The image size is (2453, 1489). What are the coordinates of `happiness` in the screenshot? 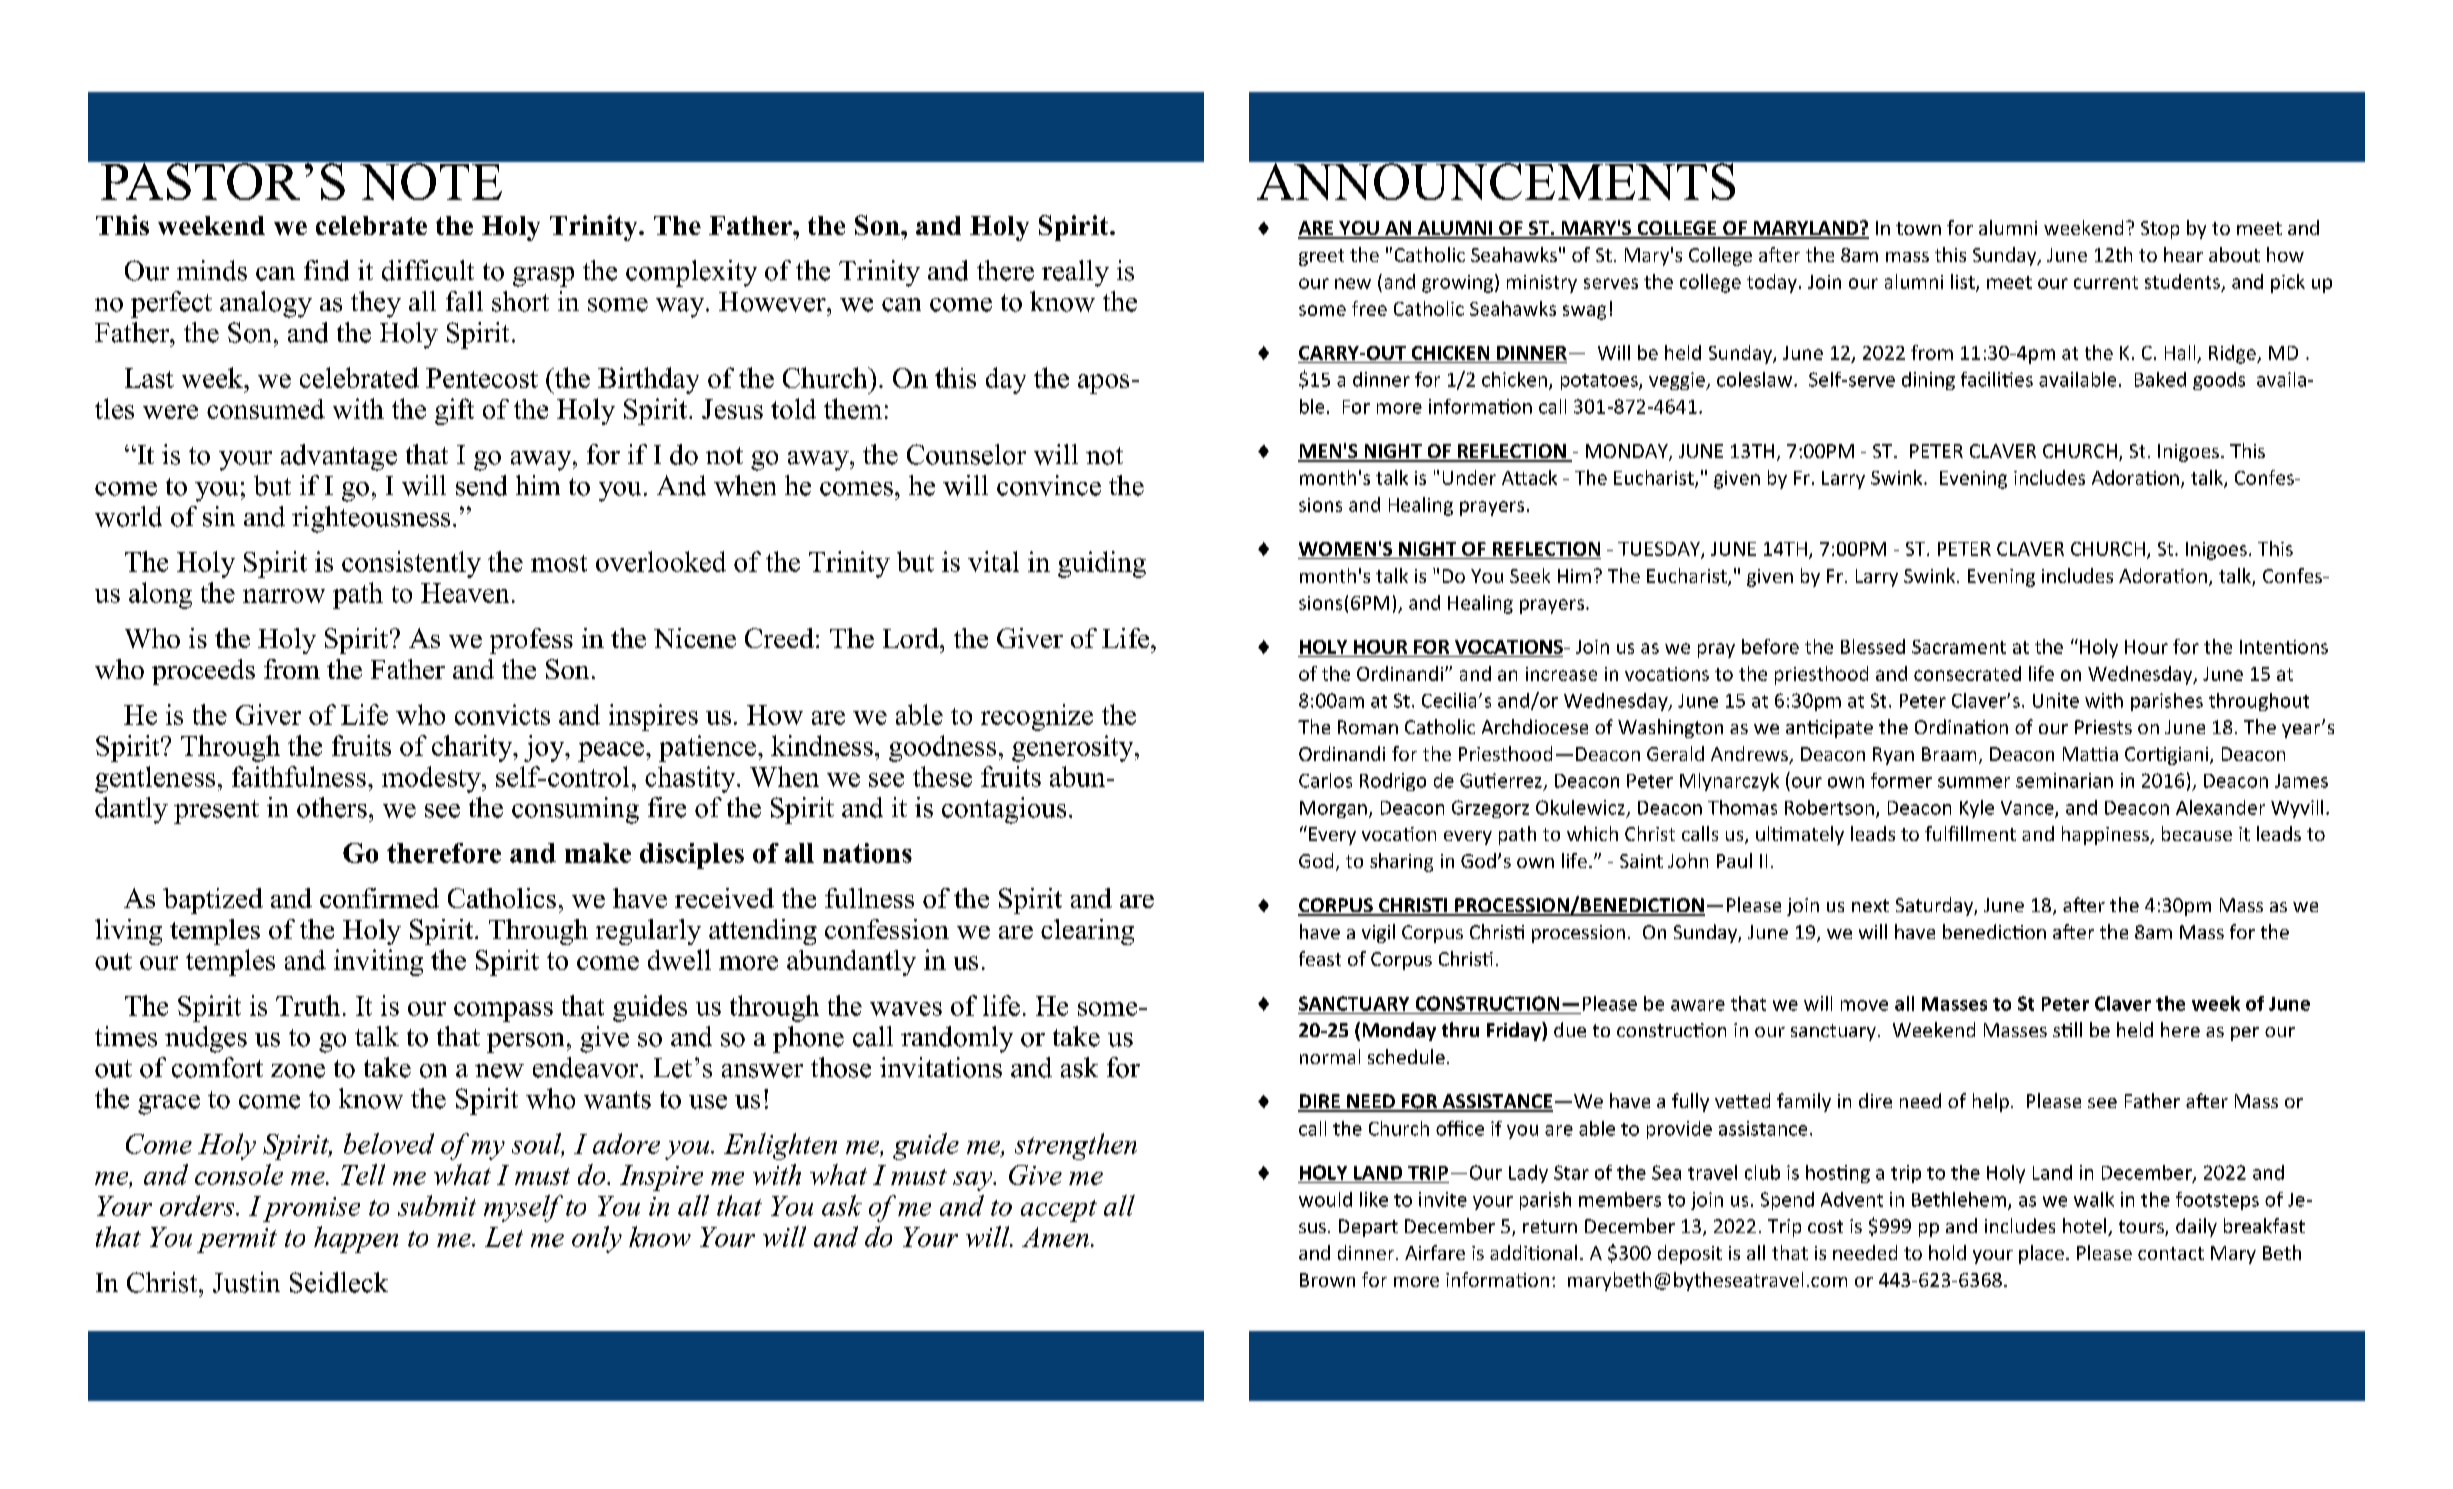 It's located at (2106, 835).
